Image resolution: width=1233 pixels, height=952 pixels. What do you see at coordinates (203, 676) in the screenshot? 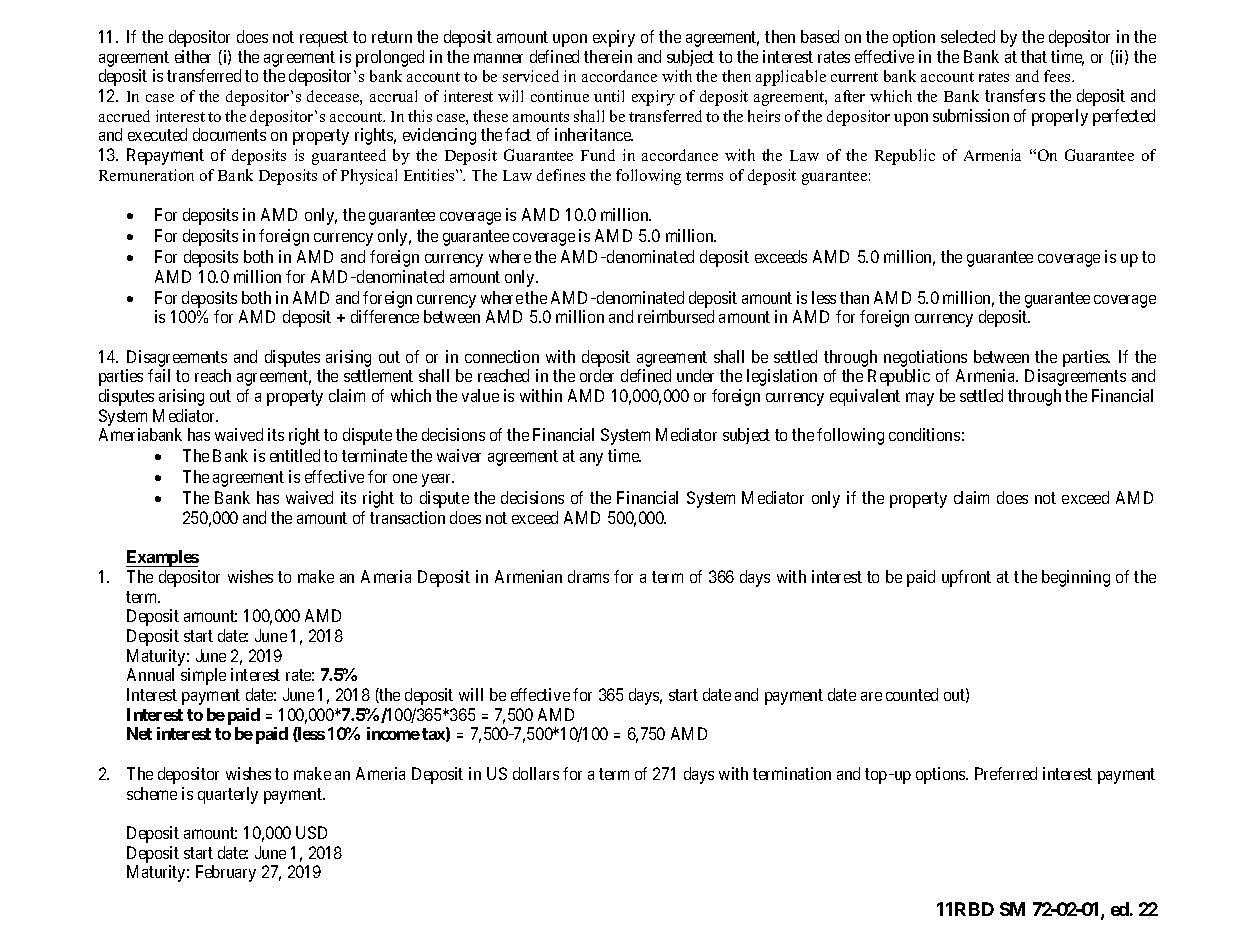
I see `simple` at bounding box center [203, 676].
